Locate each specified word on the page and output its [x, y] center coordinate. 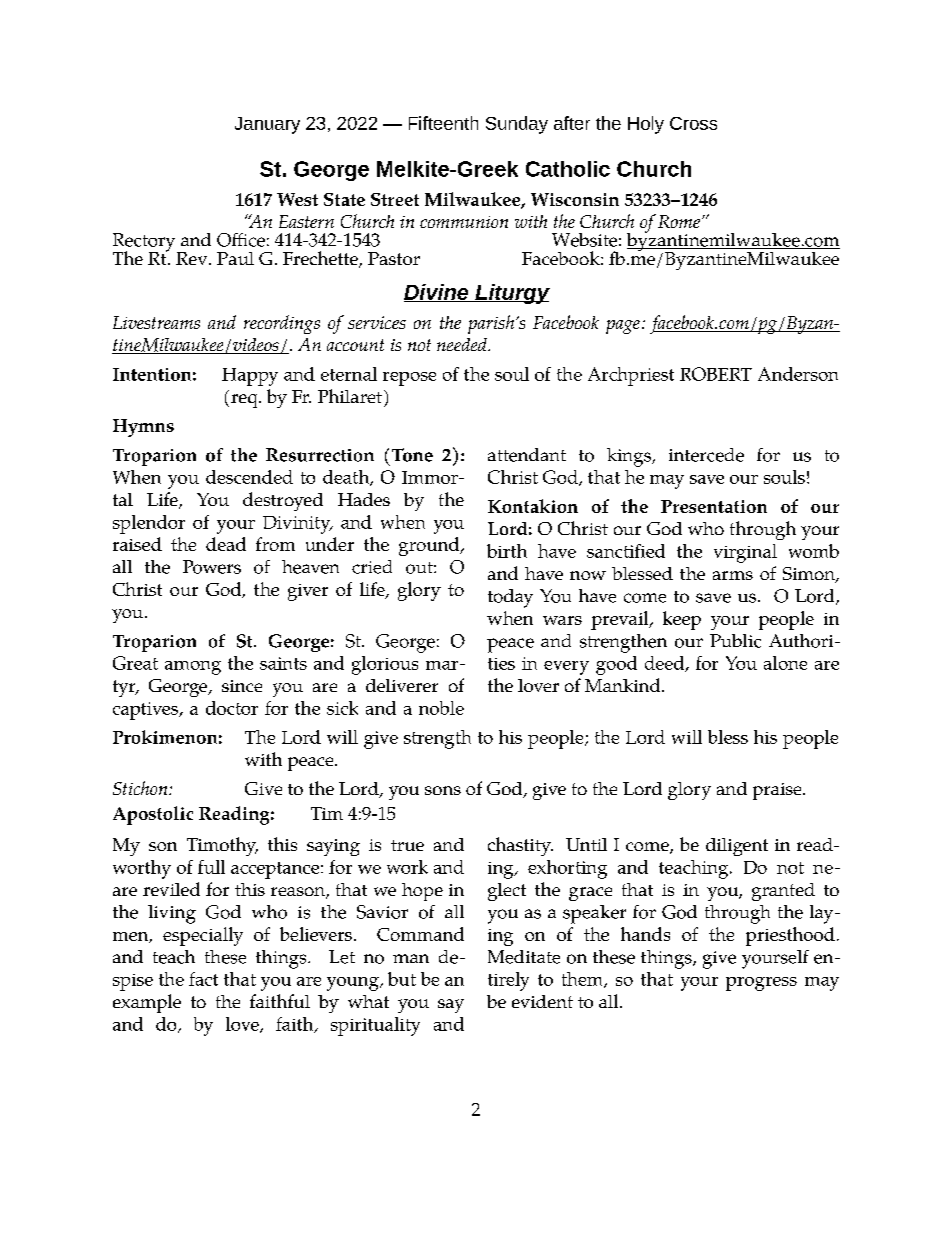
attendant [527, 455]
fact [203, 979]
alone [785, 663]
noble [441, 708]
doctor [232, 708]
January [267, 125]
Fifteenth [443, 123]
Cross [693, 123]
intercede [706, 455]
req [245, 401]
